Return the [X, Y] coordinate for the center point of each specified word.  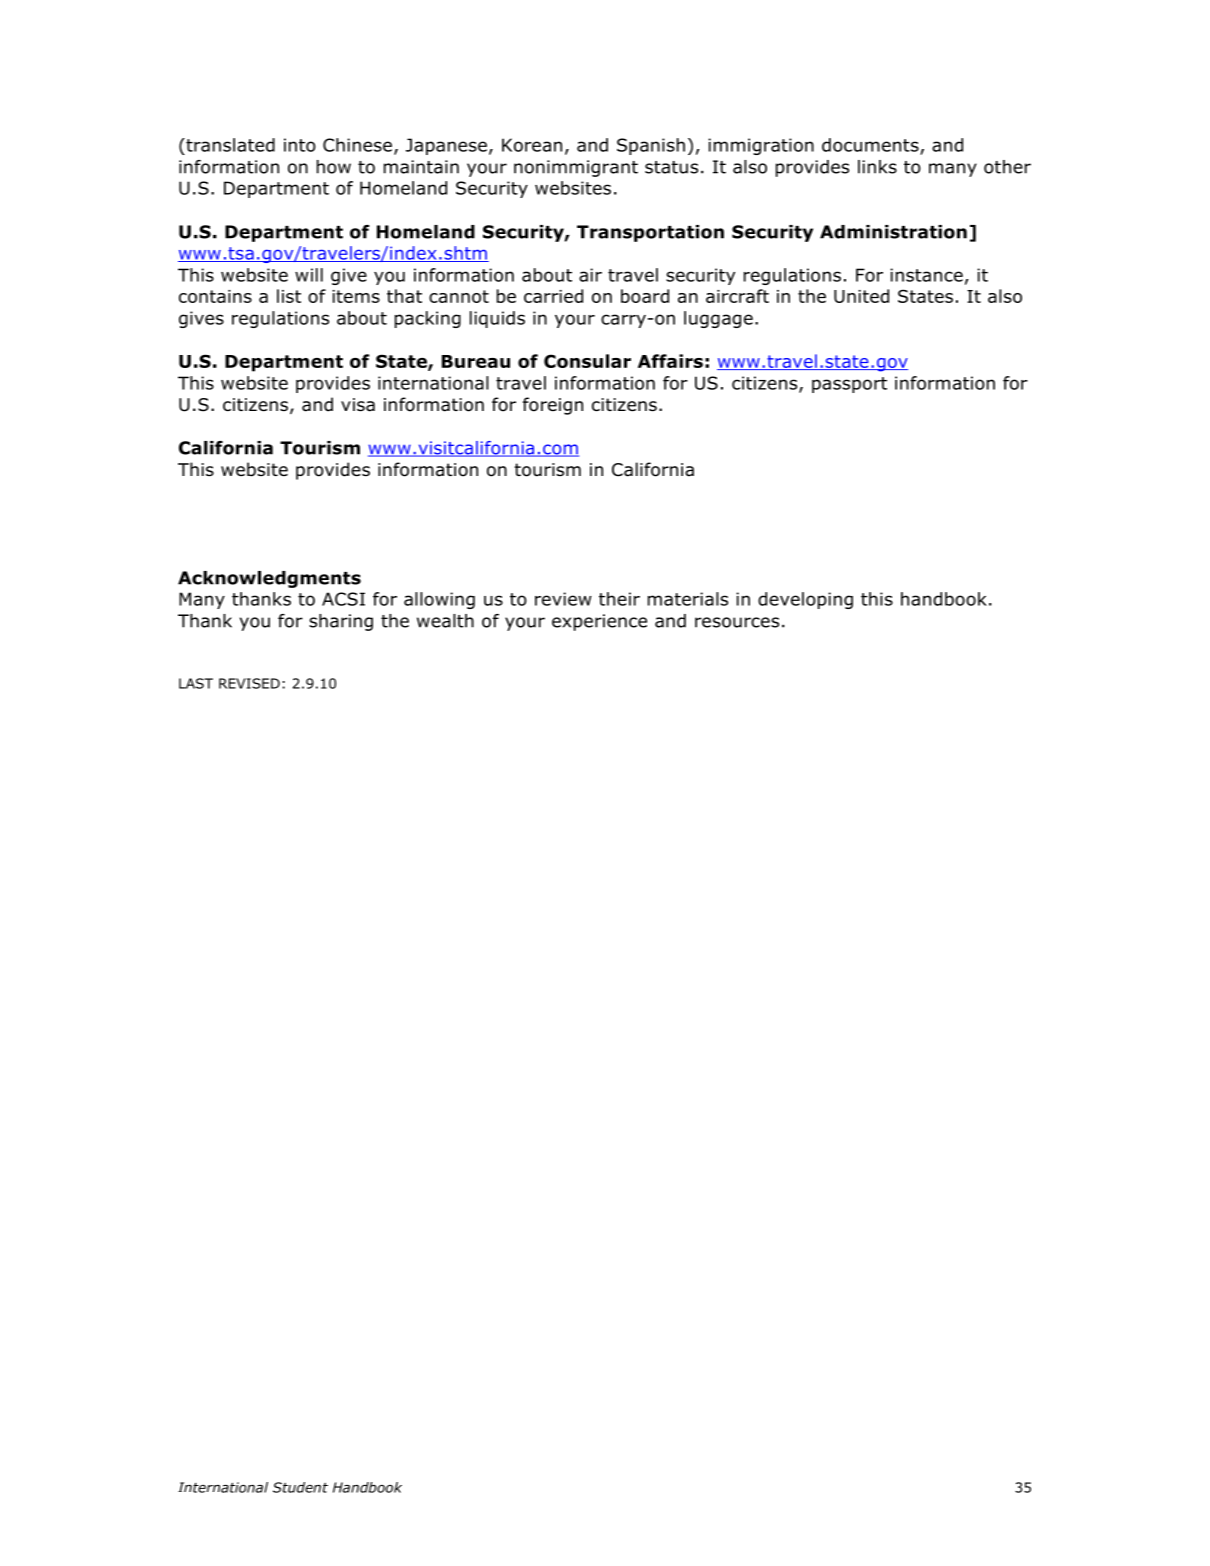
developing [805, 600]
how [334, 167]
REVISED [249, 683]
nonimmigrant [576, 168]
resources [737, 622]
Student [300, 1487]
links [877, 167]
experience [599, 622]
